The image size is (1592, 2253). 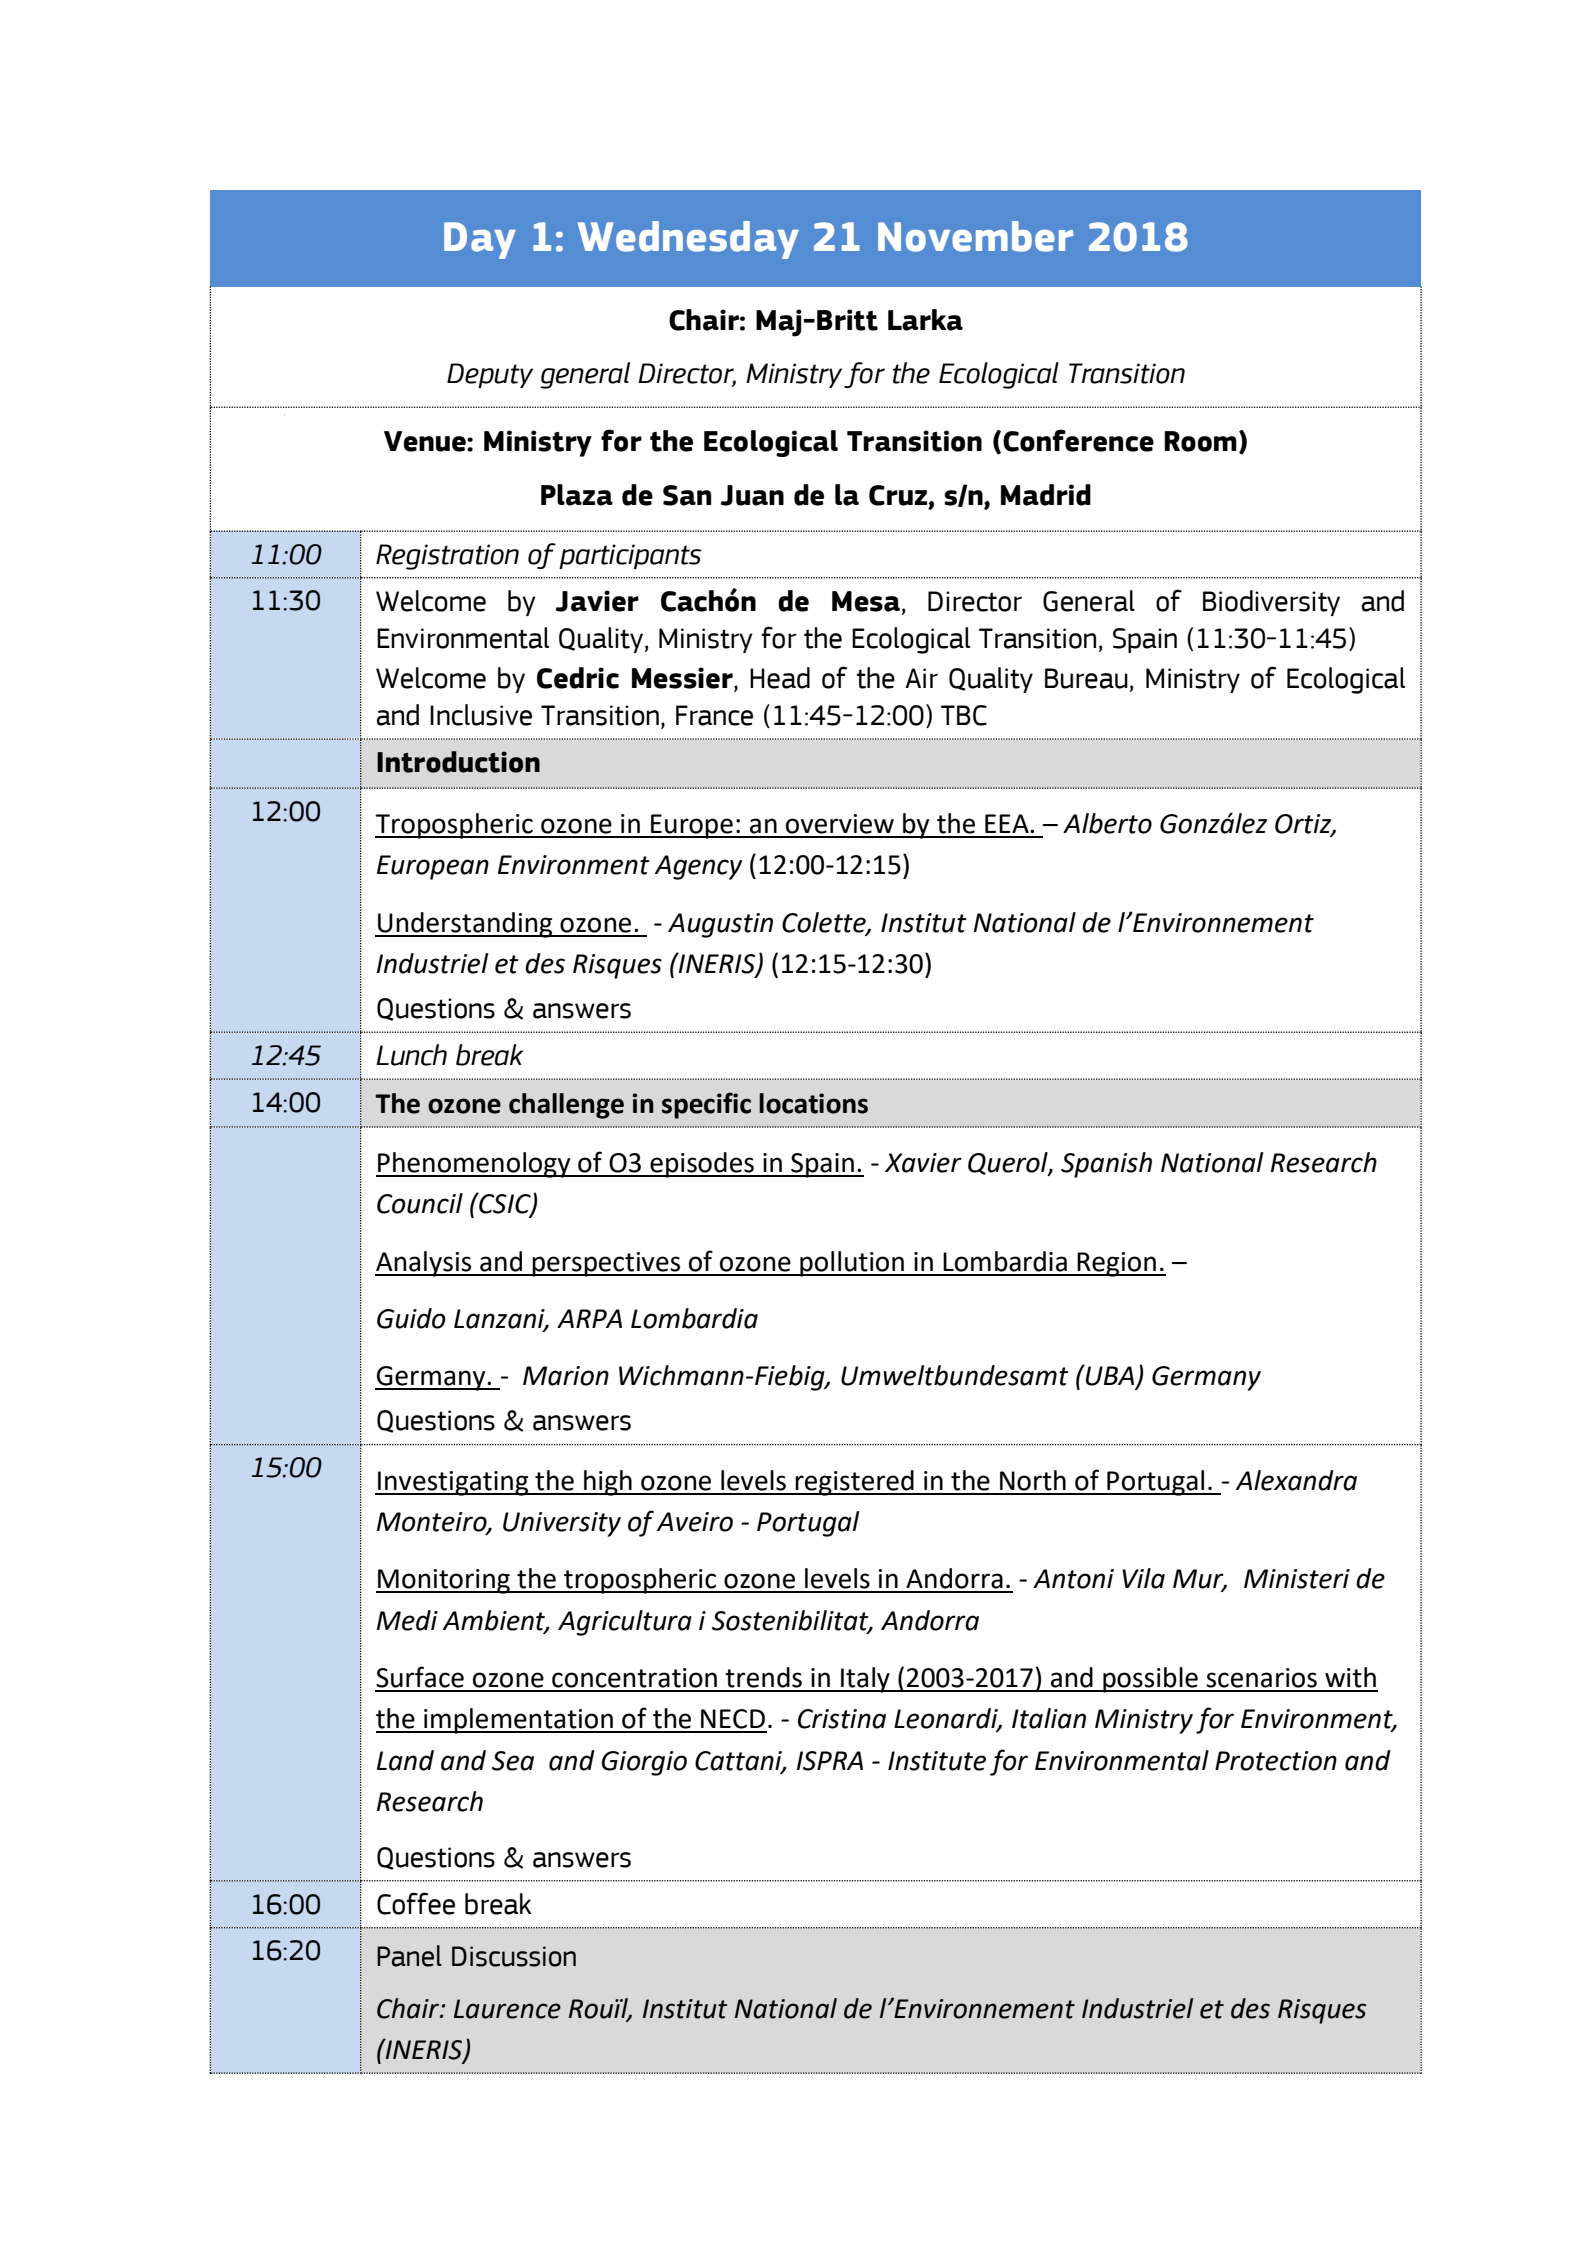 I want to click on Deputy, so click(x=490, y=375).
